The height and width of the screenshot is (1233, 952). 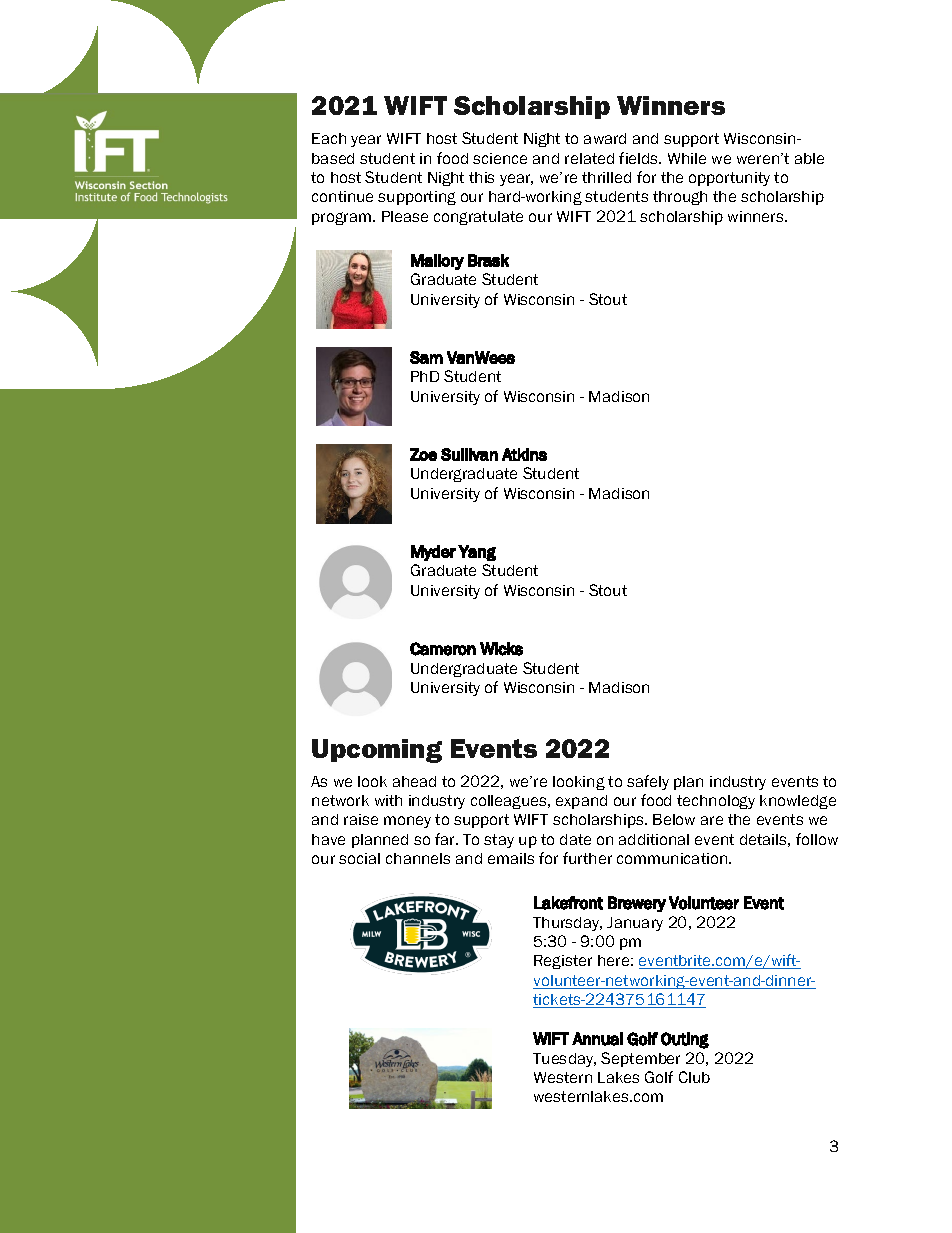 What do you see at coordinates (501, 649) in the screenshot?
I see `Wicks` at bounding box center [501, 649].
